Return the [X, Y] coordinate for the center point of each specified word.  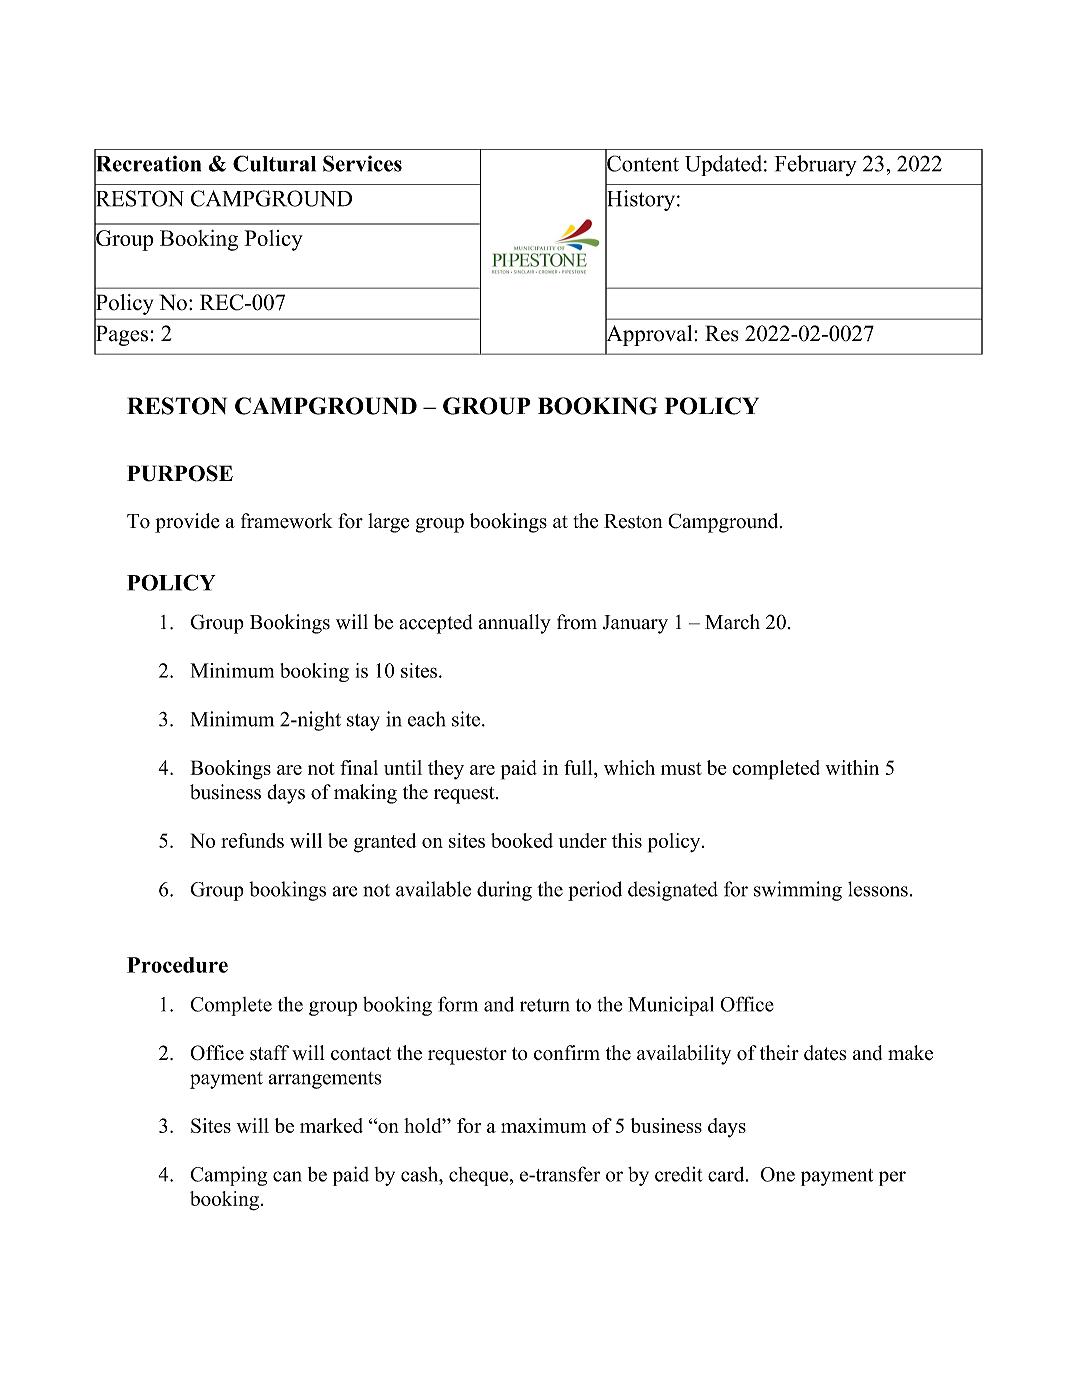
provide [187, 523]
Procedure [177, 965]
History [640, 201]
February [815, 165]
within [852, 767]
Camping [228, 1176]
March [732, 622]
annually [515, 624]
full [579, 767]
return [545, 1005]
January [635, 624]
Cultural [274, 163]
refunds [252, 840]
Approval [650, 335]
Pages [121, 335]
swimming [798, 891]
